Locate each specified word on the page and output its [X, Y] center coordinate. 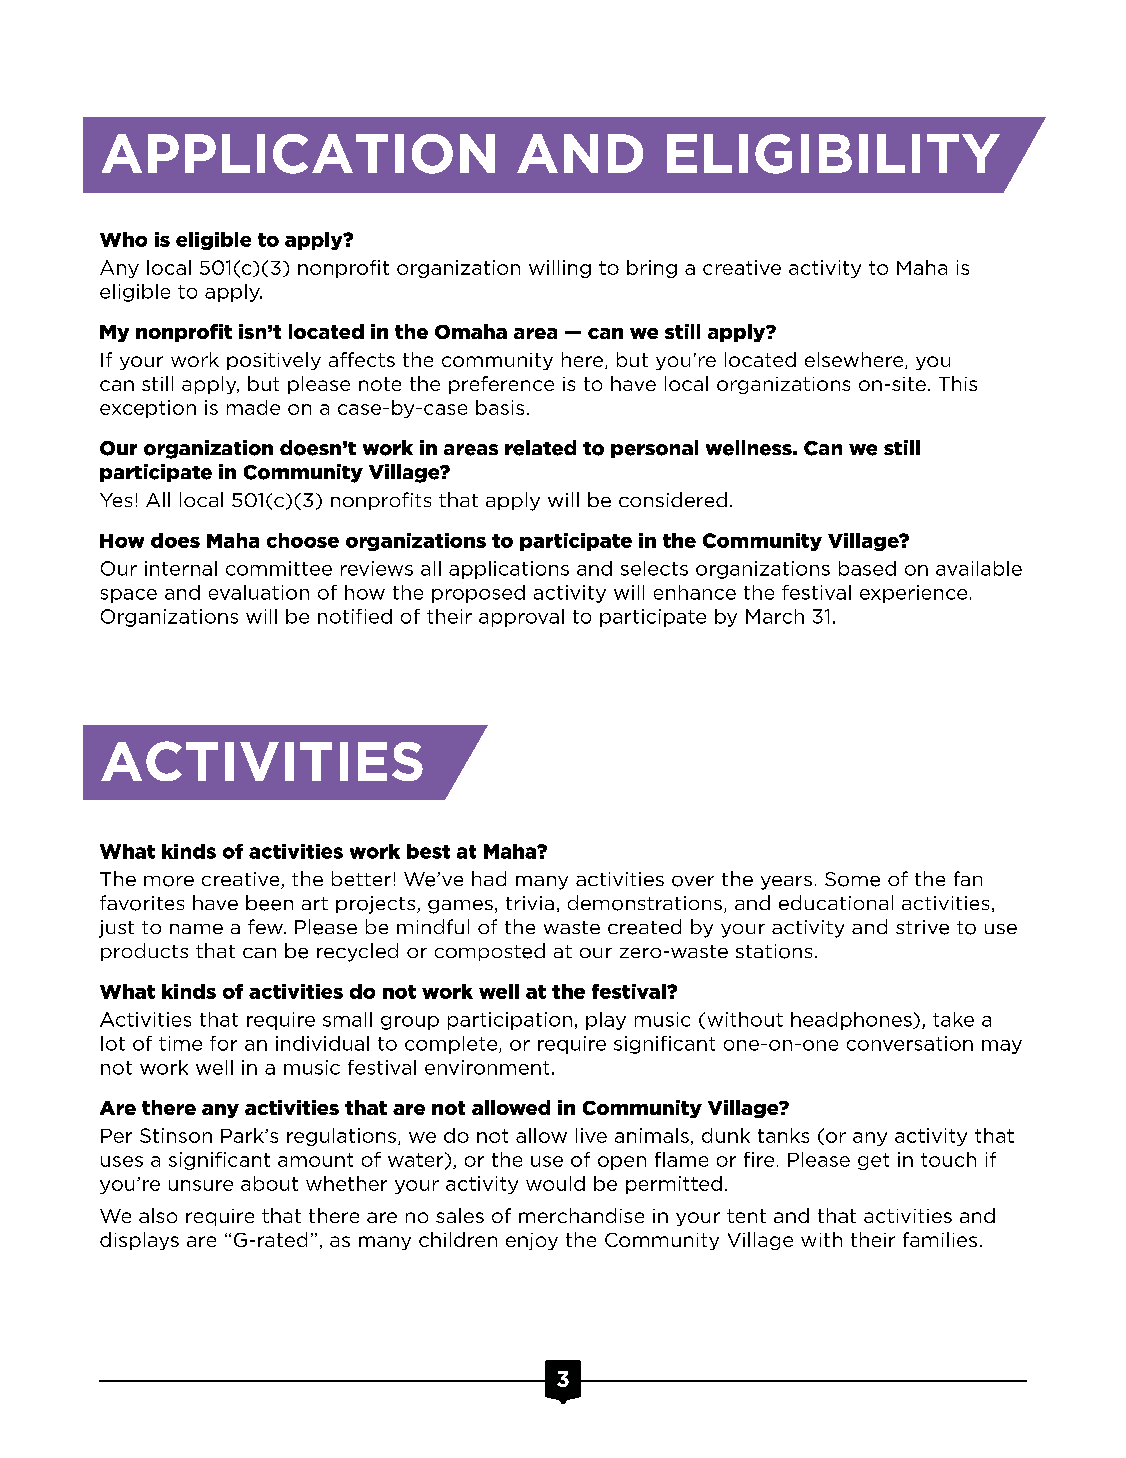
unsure [201, 1185]
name [196, 929]
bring [652, 269]
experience [913, 594]
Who [123, 239]
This [958, 383]
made [253, 407]
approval [521, 618]
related [540, 448]
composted [490, 952]
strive [922, 927]
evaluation [259, 592]
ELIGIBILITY [833, 154]
